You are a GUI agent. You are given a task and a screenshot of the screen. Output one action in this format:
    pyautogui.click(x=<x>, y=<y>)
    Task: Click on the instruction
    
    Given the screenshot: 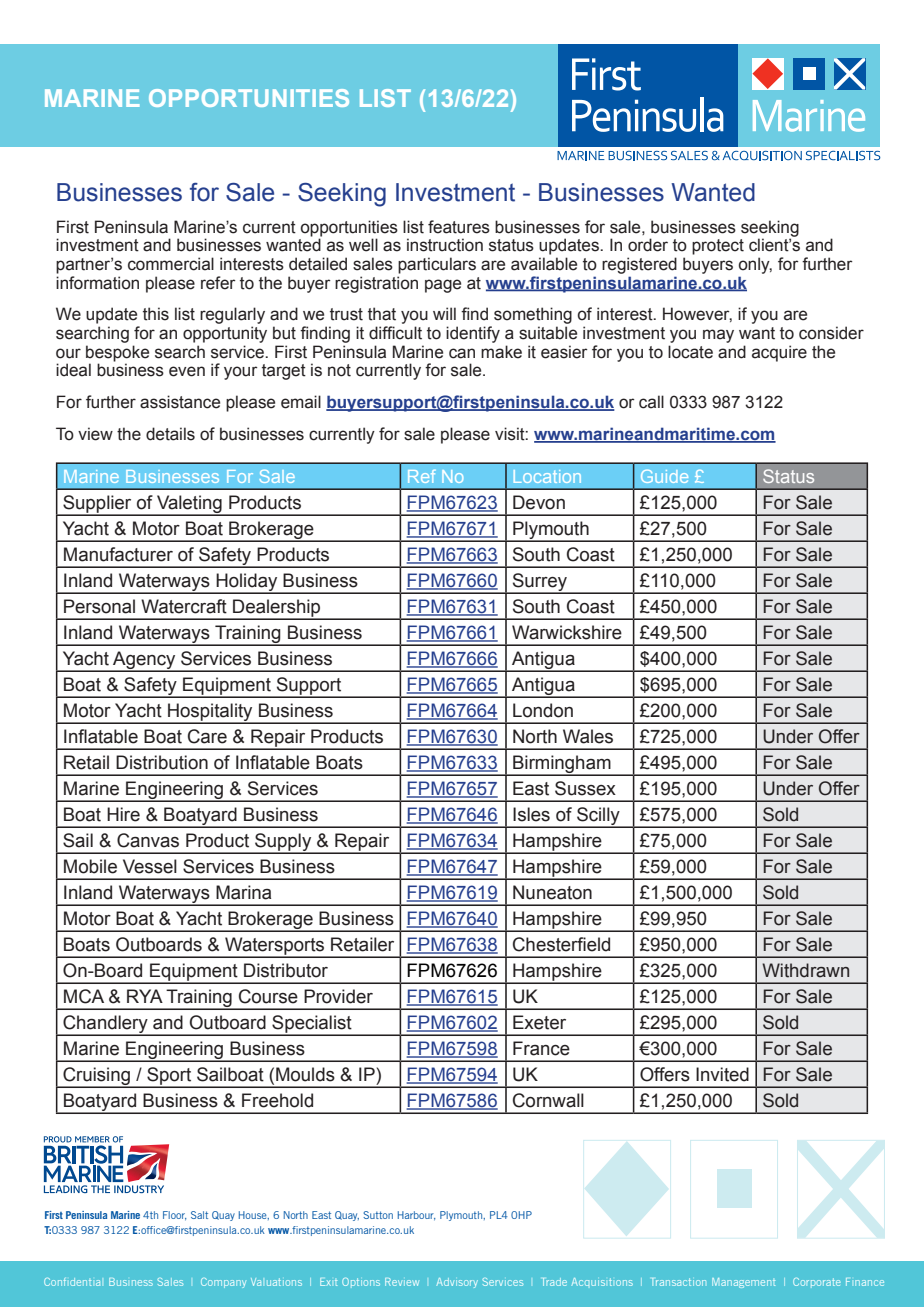 What is the action you would take?
    pyautogui.click(x=445, y=245)
